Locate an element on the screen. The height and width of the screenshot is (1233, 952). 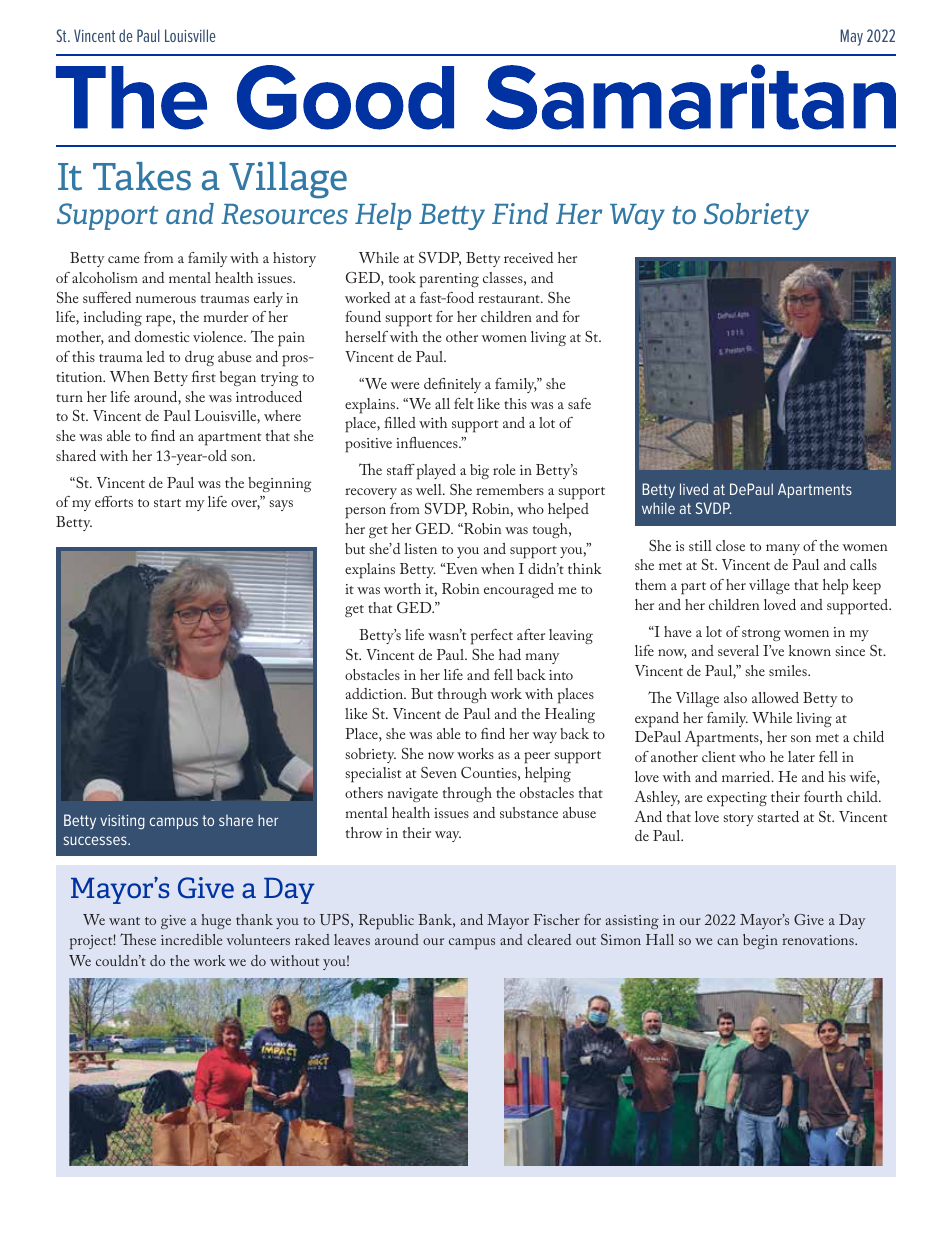
Takes is located at coordinates (142, 176).
